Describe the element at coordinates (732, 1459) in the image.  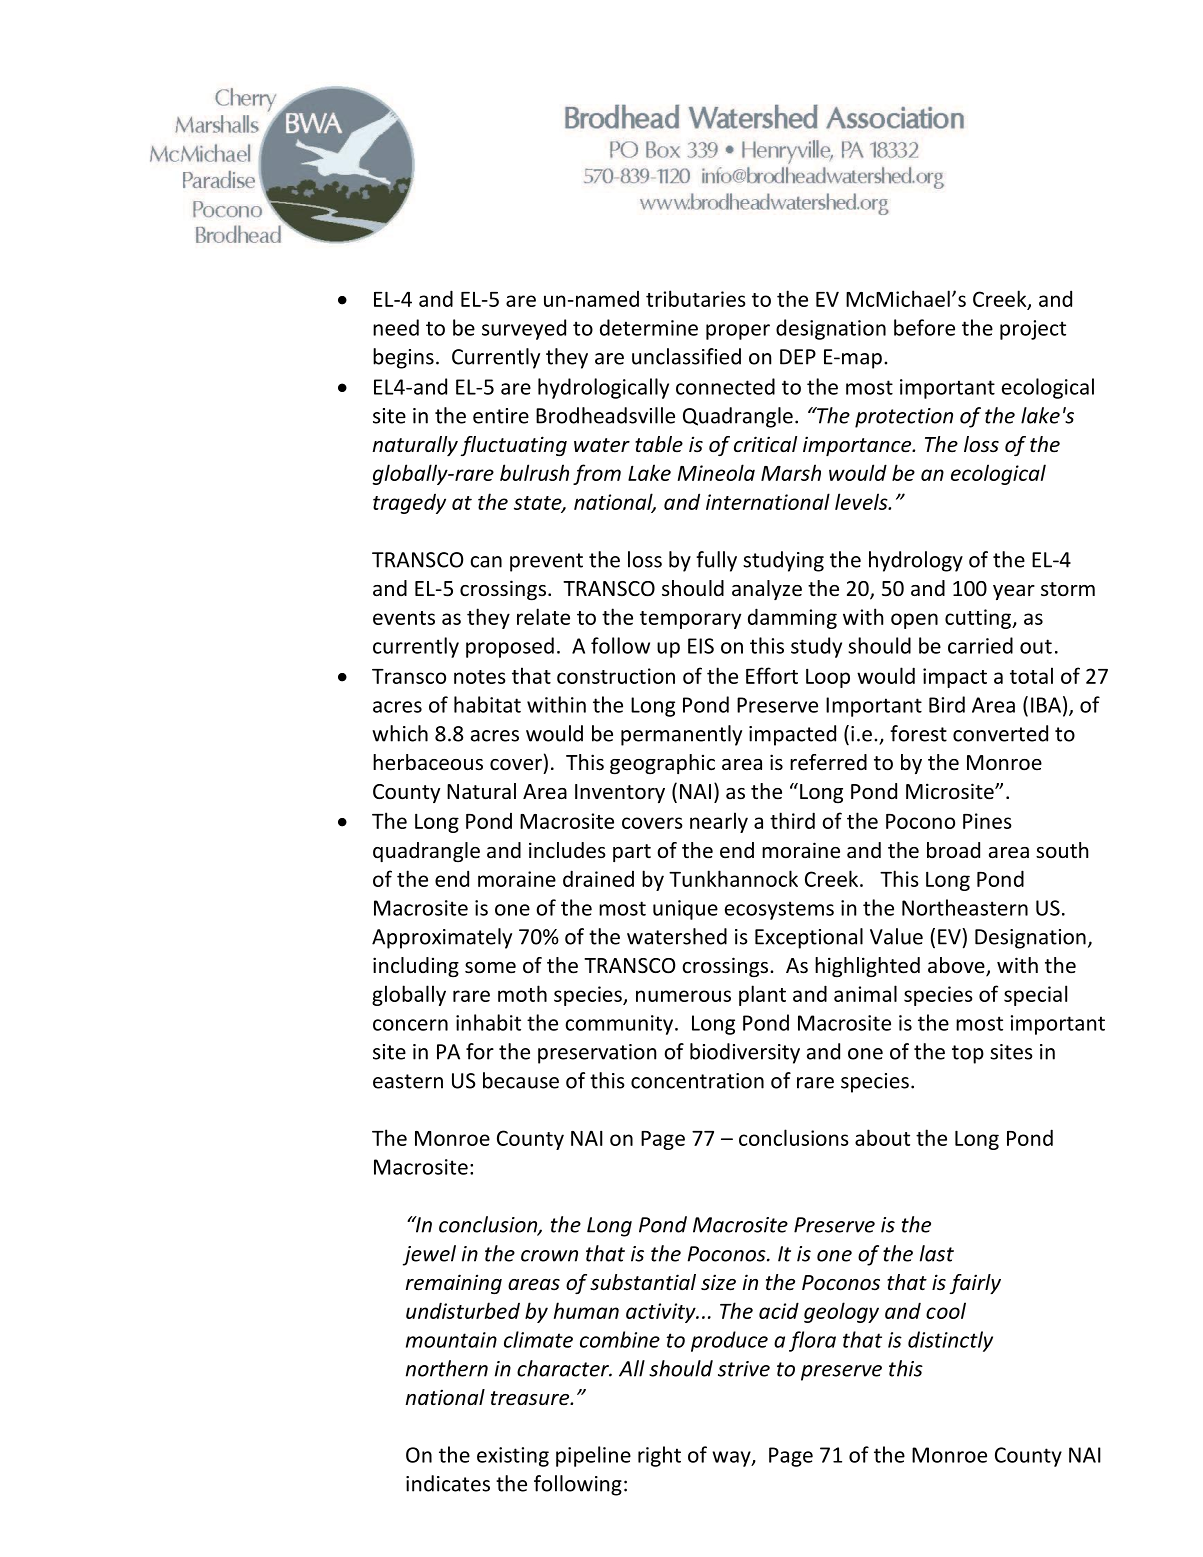
I see `way` at that location.
